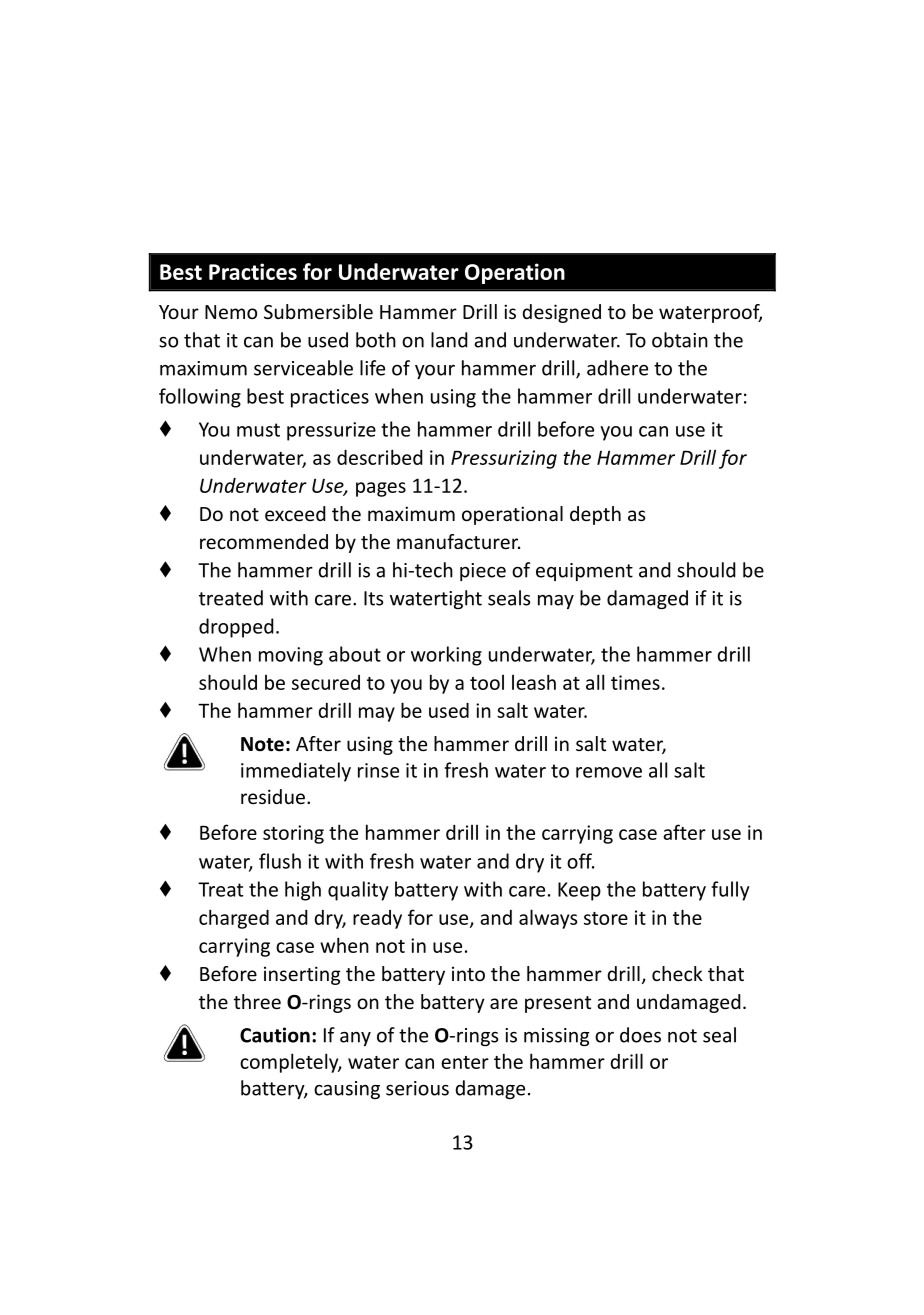  Describe the element at coordinates (635, 682) in the screenshot. I see `times` at that location.
